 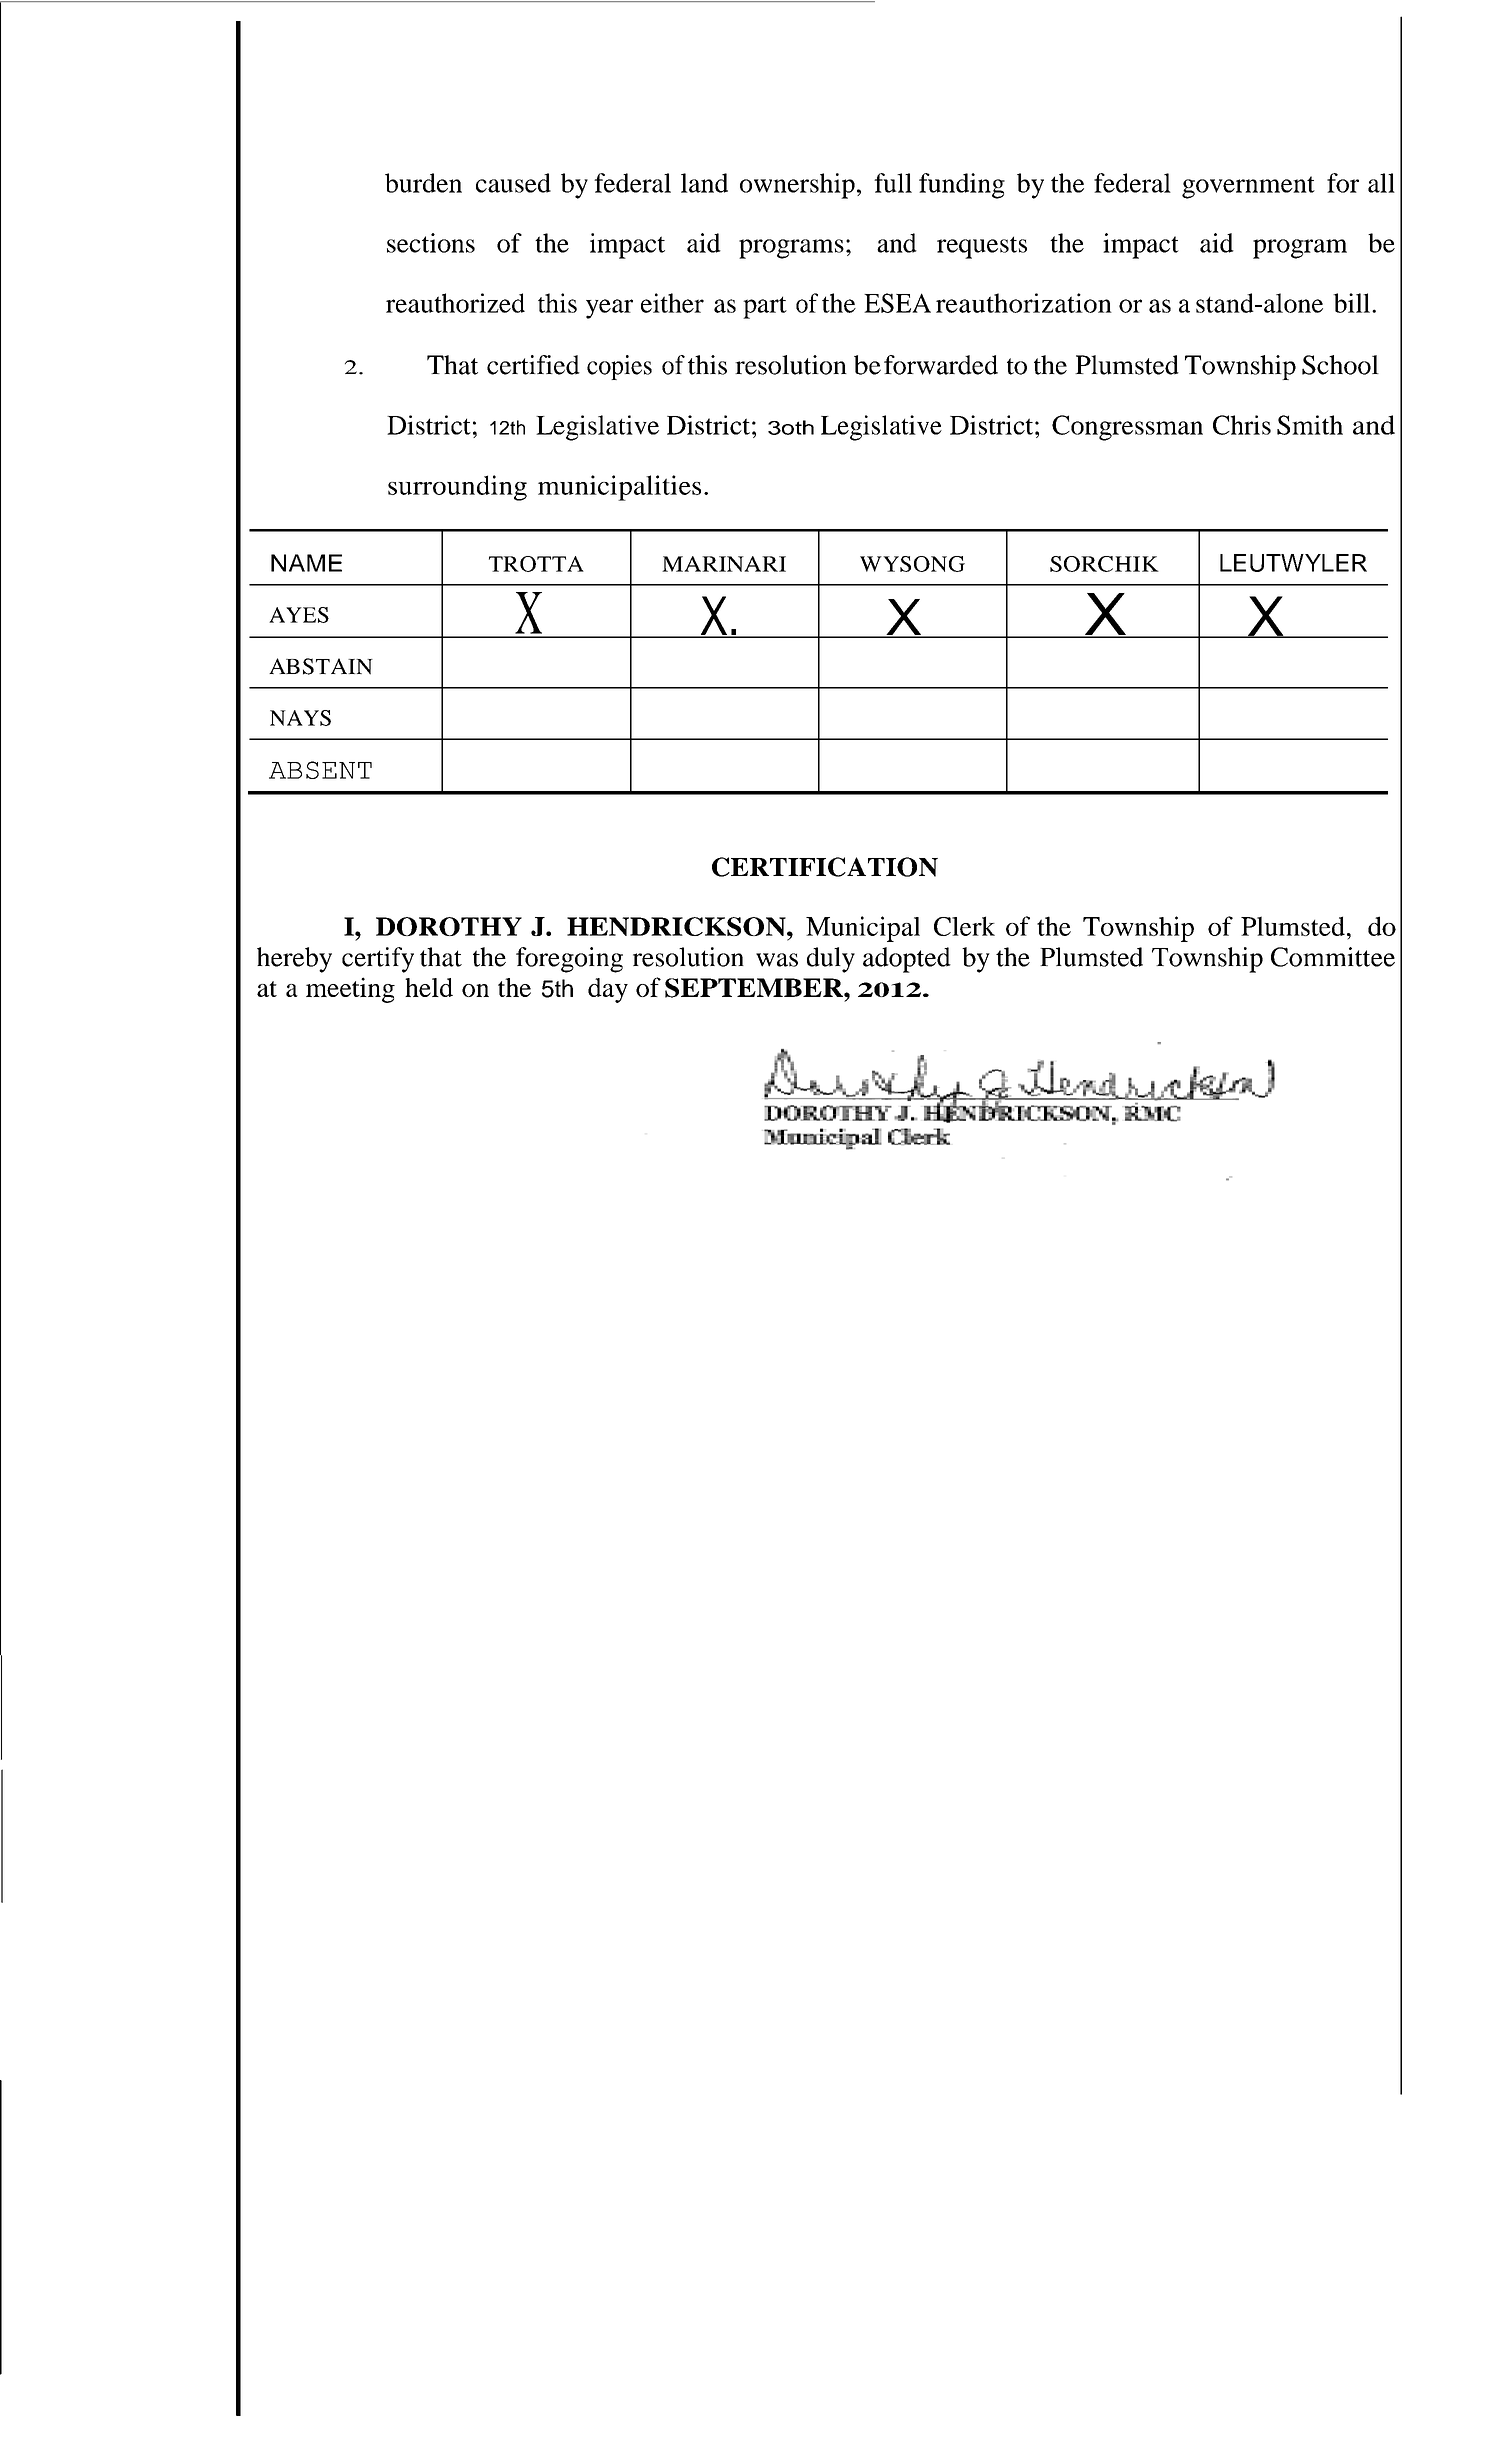 What do you see at coordinates (831, 960) in the screenshot?
I see `duly` at bounding box center [831, 960].
